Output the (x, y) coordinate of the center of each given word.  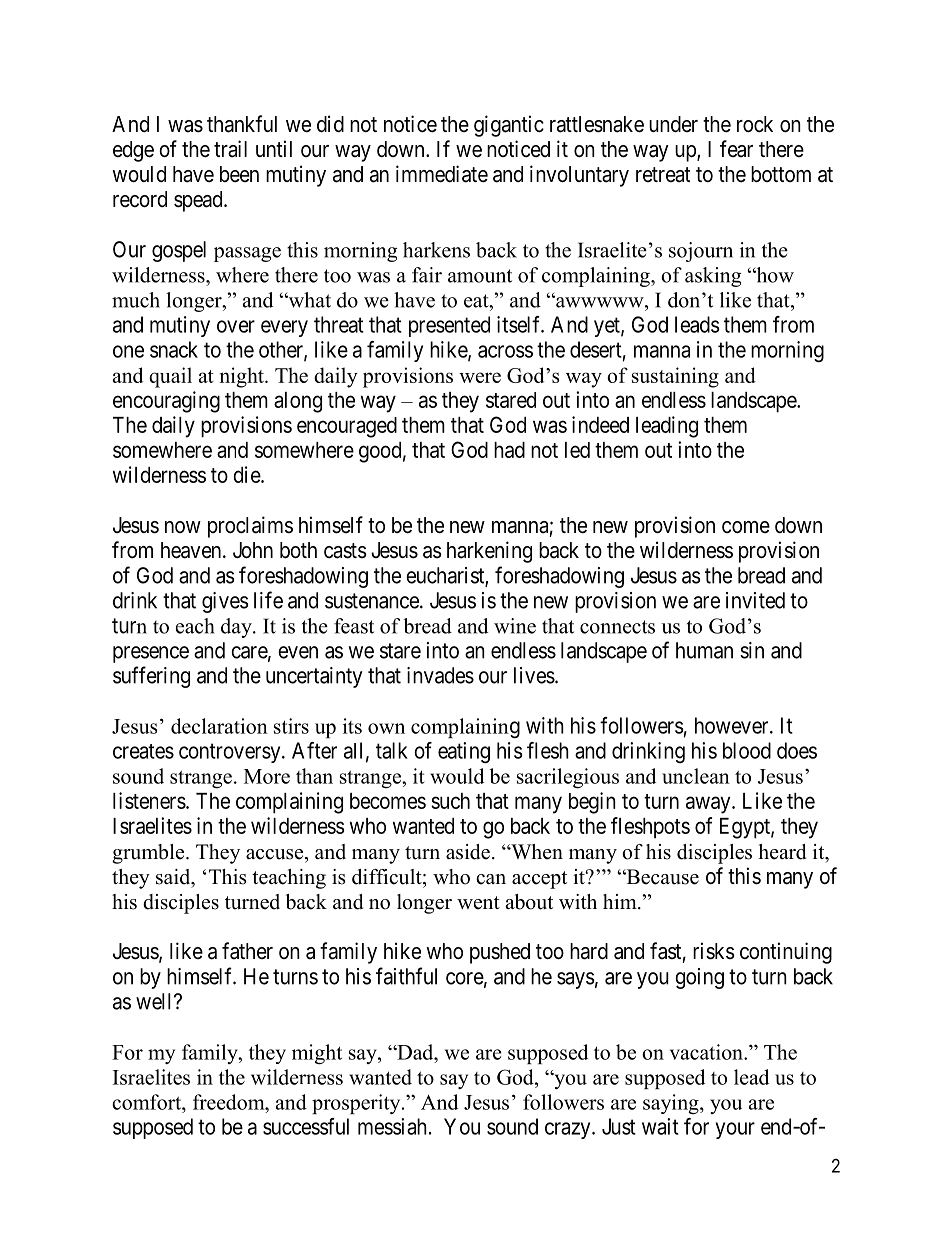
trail (230, 149)
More (267, 776)
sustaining (675, 377)
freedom (230, 1102)
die (247, 474)
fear (736, 149)
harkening (489, 552)
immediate (442, 174)
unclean (696, 776)
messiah (392, 1126)
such (450, 801)
